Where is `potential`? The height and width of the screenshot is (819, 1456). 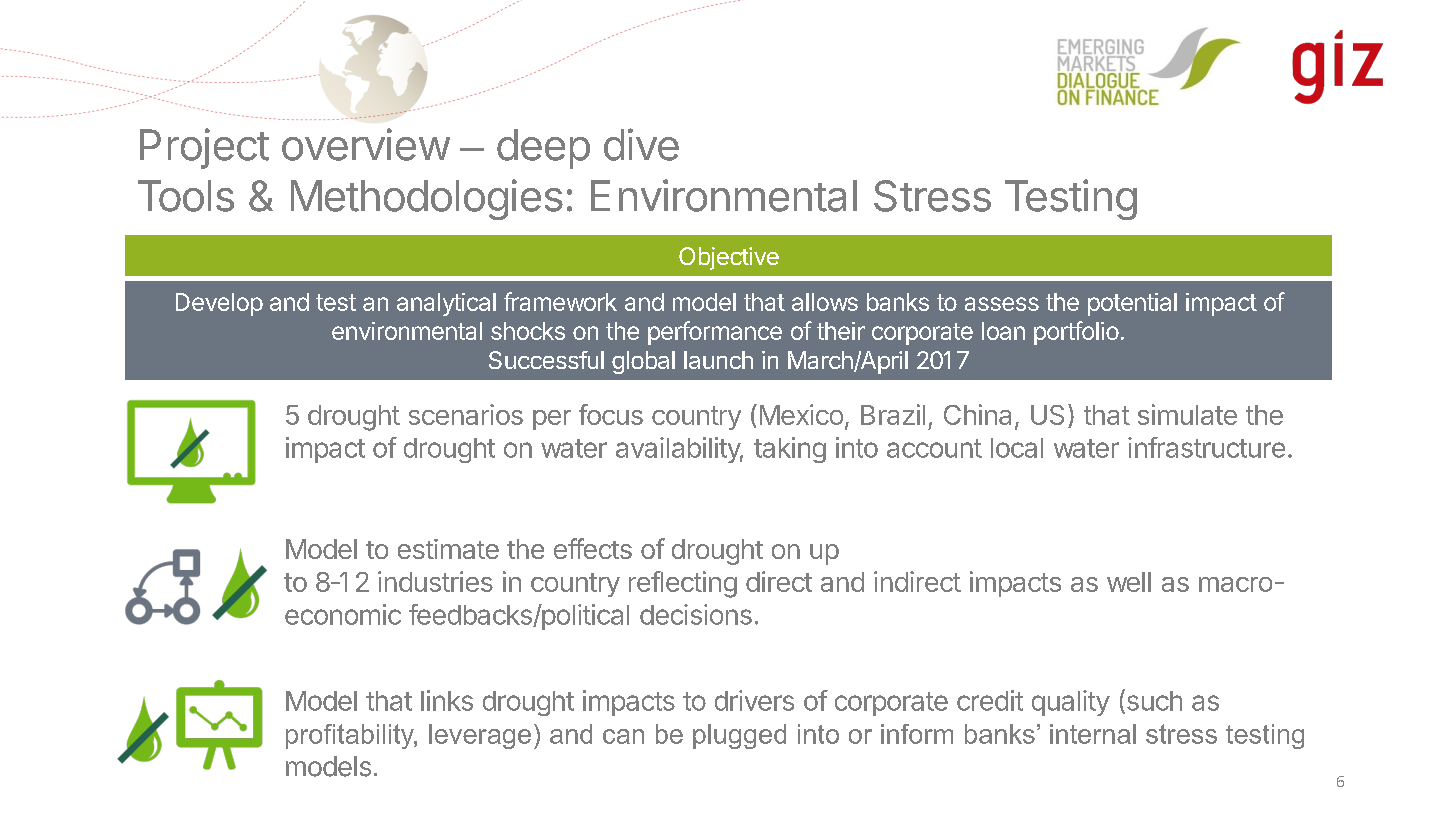 potential is located at coordinates (1132, 304).
